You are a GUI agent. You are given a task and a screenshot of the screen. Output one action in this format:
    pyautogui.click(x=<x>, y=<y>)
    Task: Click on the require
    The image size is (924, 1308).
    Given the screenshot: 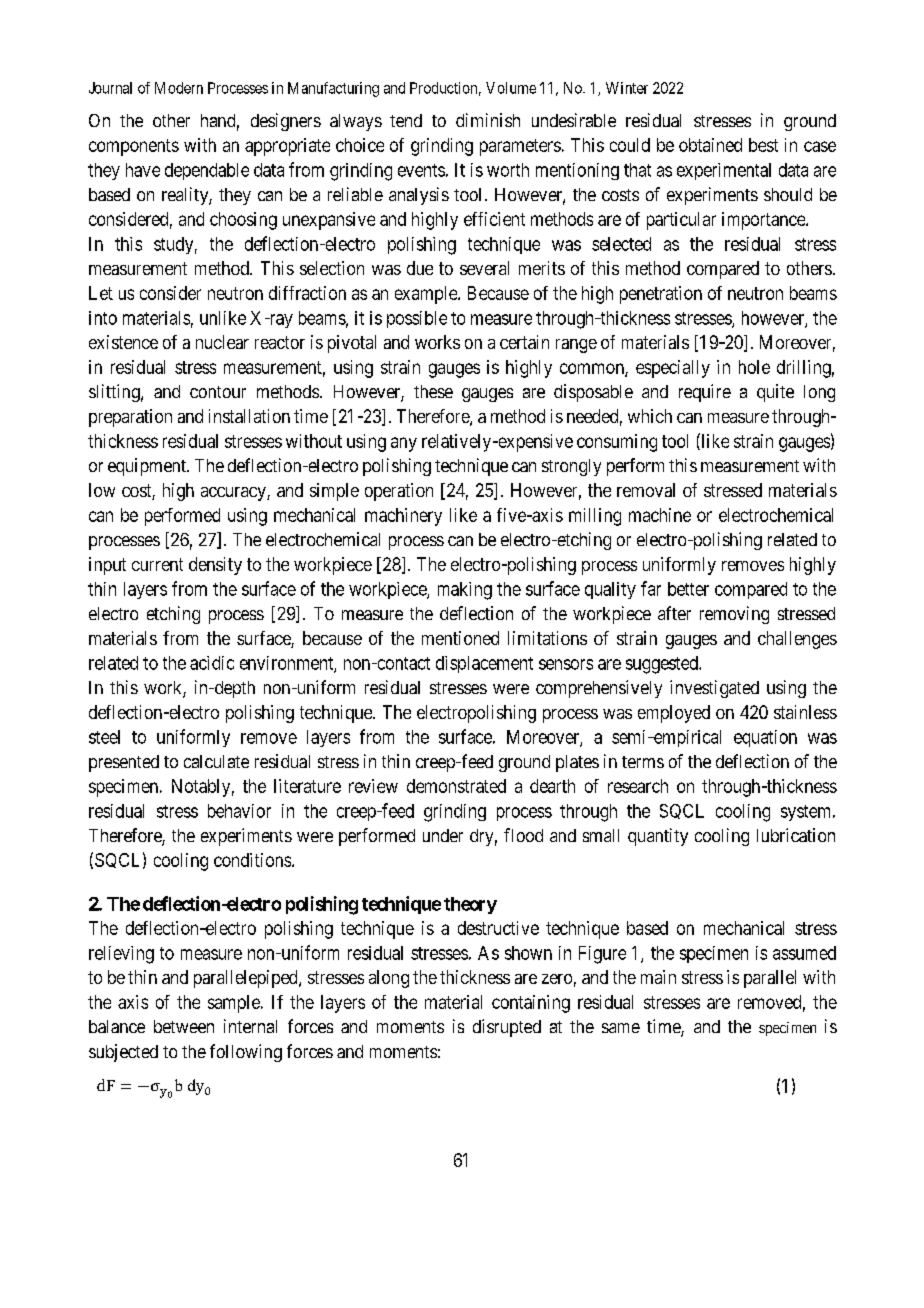 What is the action you would take?
    pyautogui.click(x=705, y=393)
